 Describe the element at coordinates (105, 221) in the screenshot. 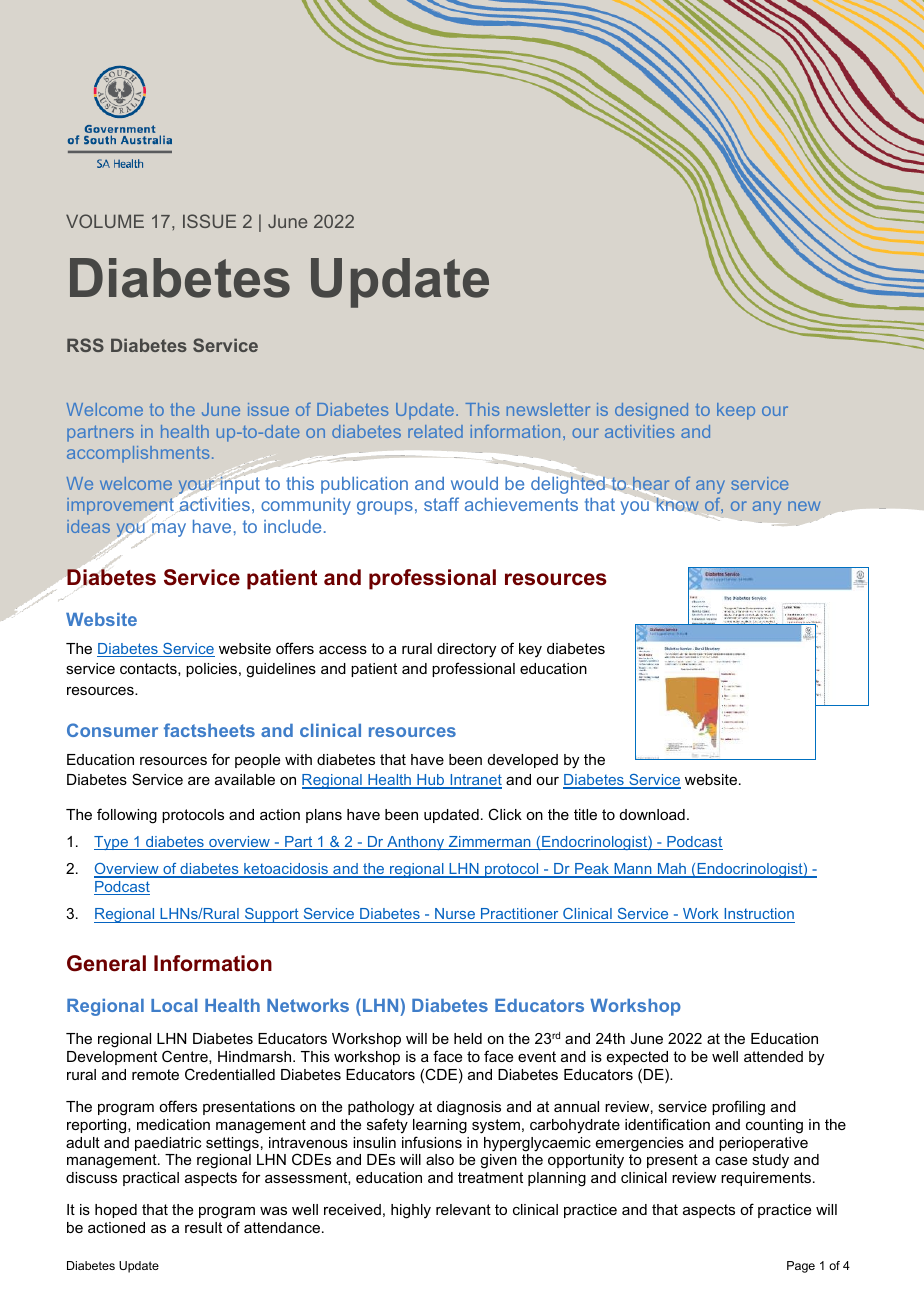

I see `VOLUME` at that location.
